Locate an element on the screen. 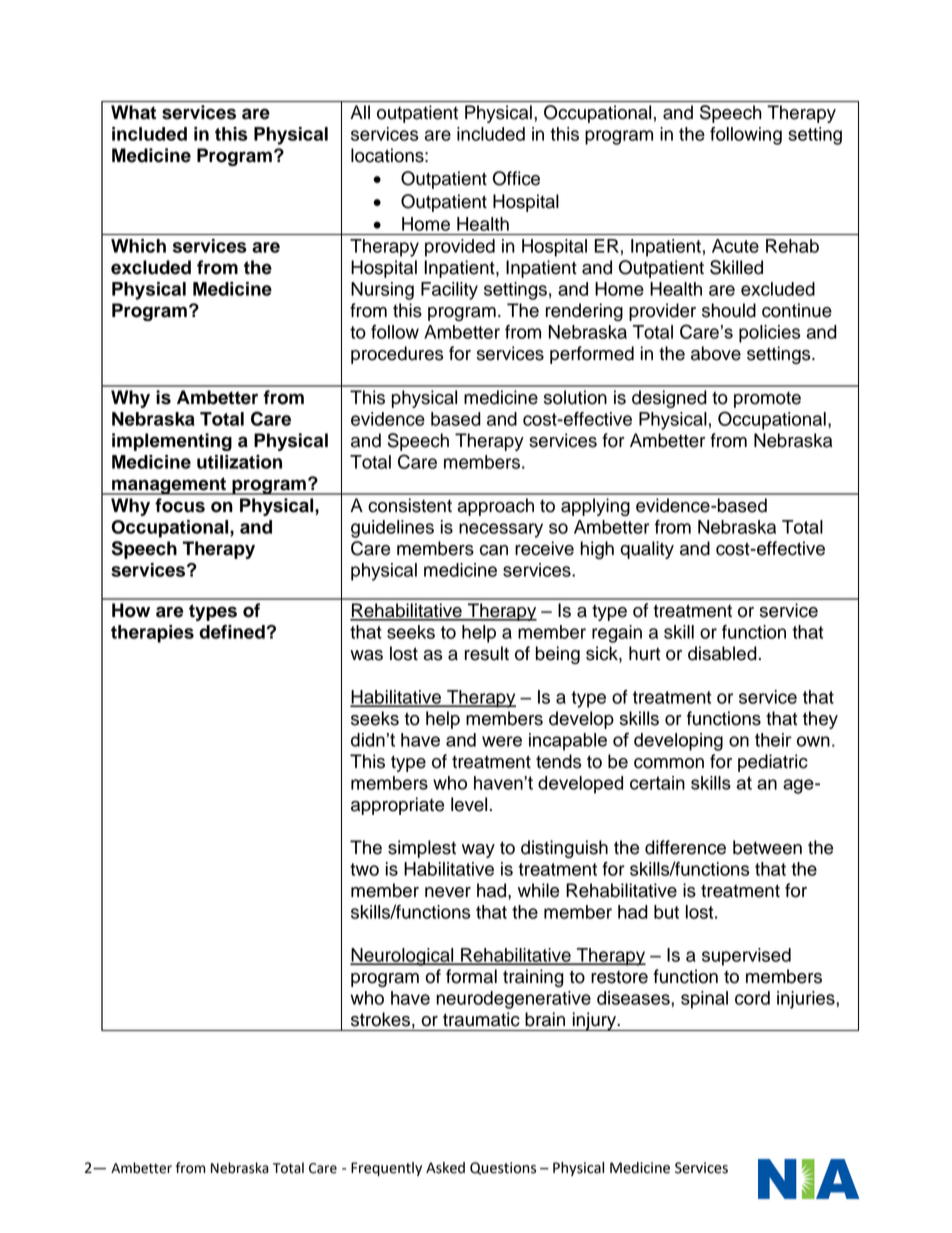  disabled is located at coordinates (722, 653).
